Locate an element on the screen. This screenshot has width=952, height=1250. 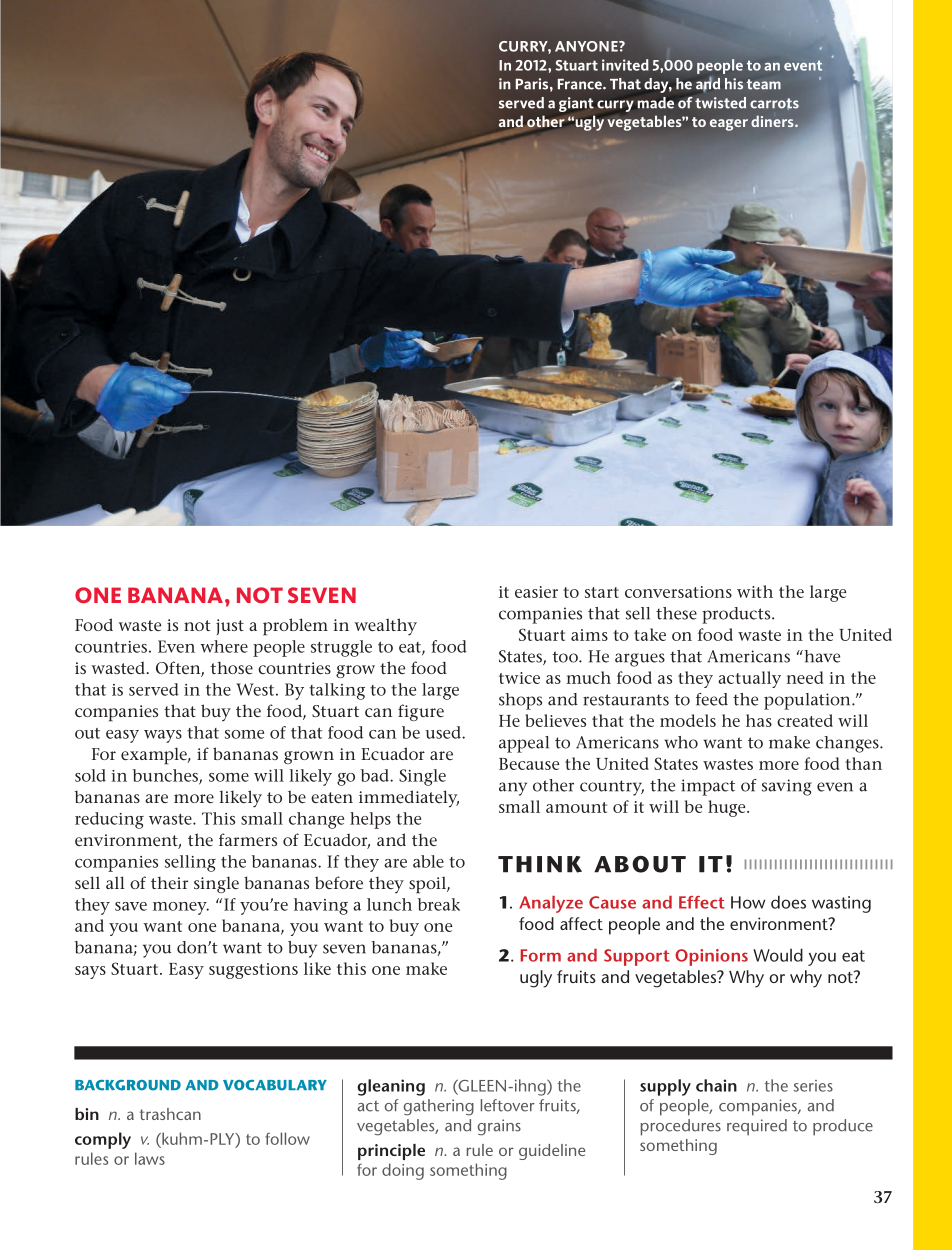
saving is located at coordinates (787, 787).
